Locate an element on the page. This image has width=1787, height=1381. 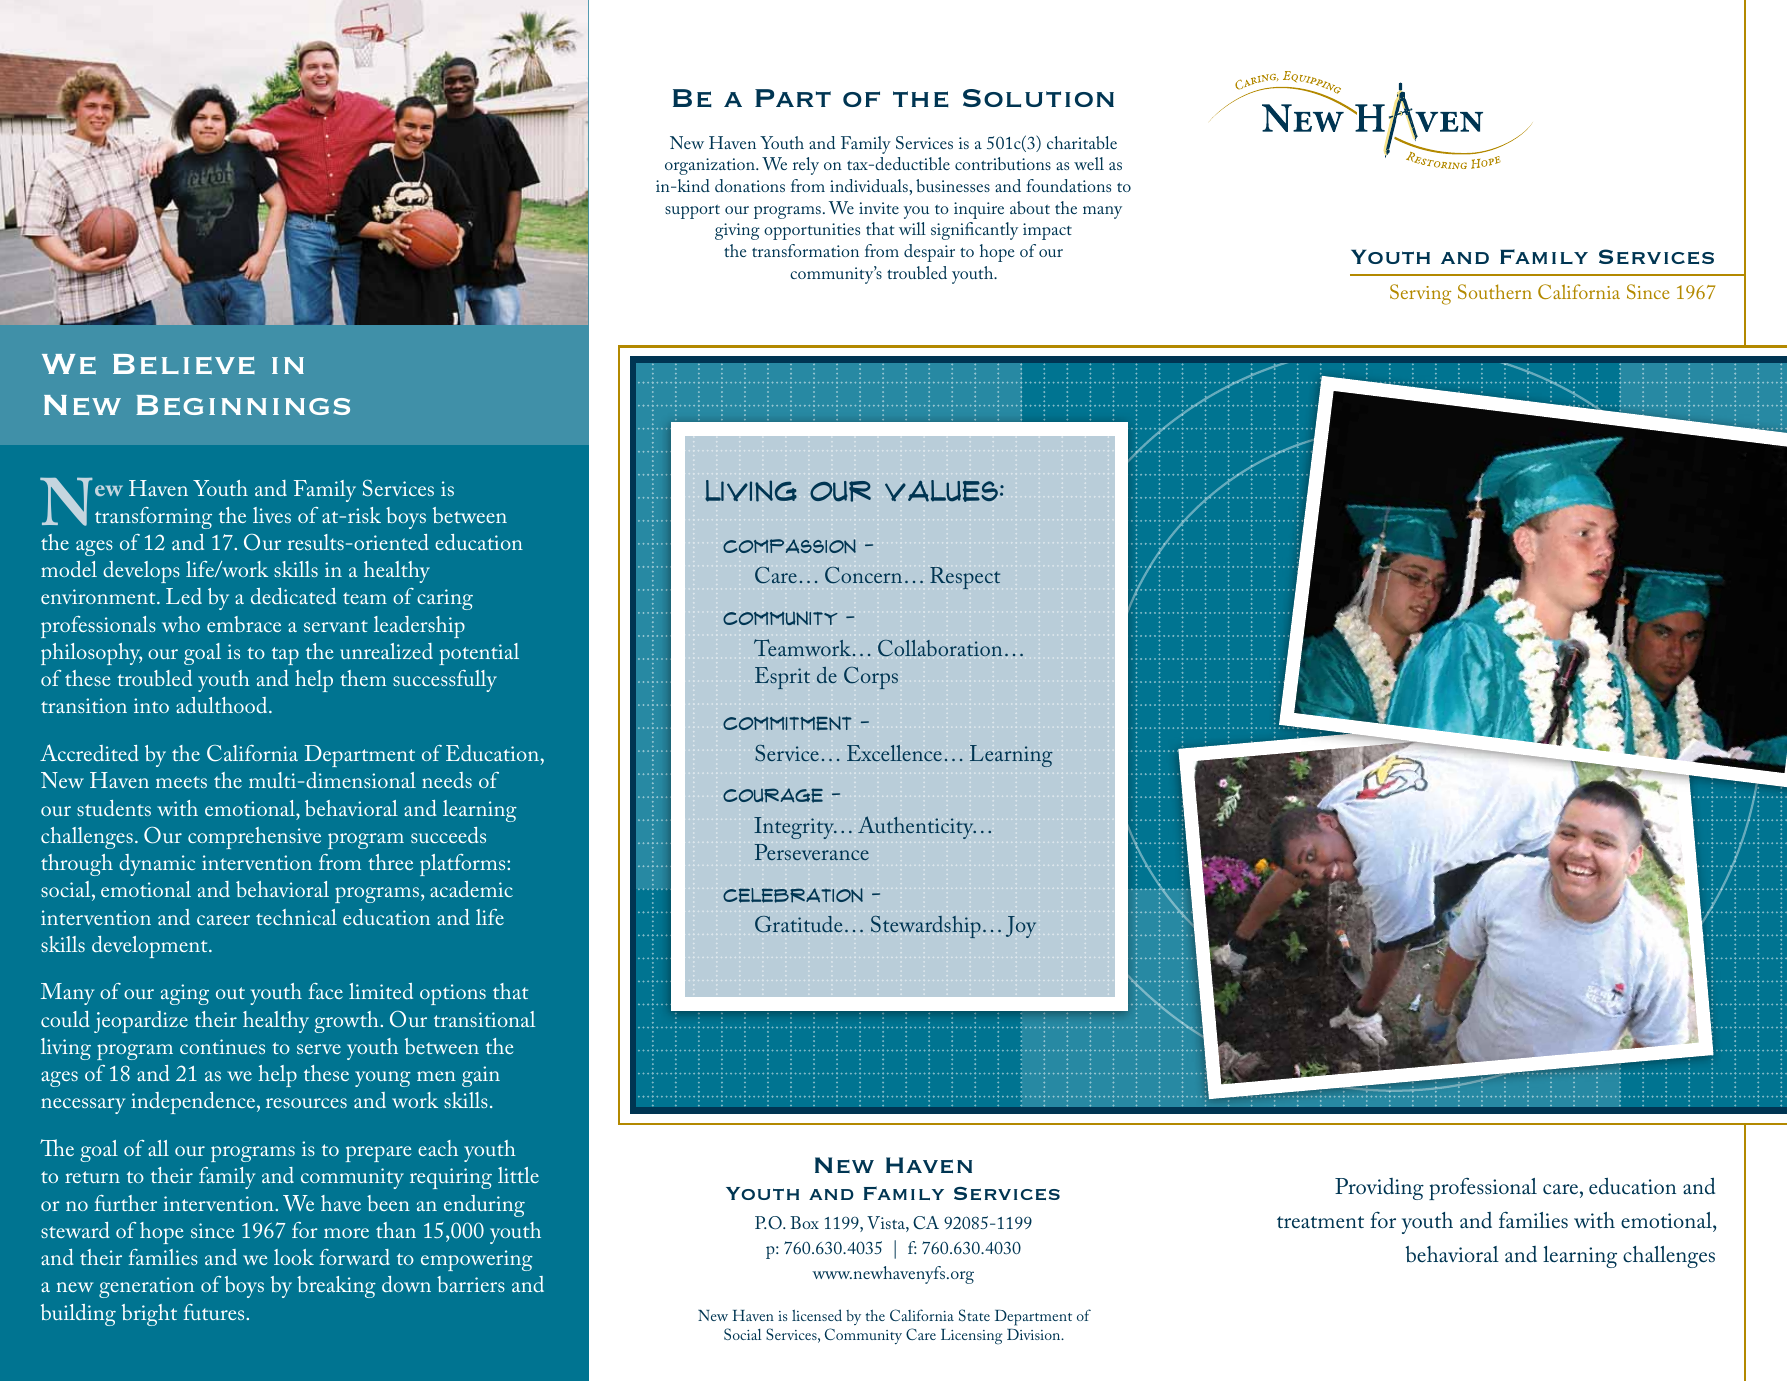
charitable is located at coordinates (1082, 142).
